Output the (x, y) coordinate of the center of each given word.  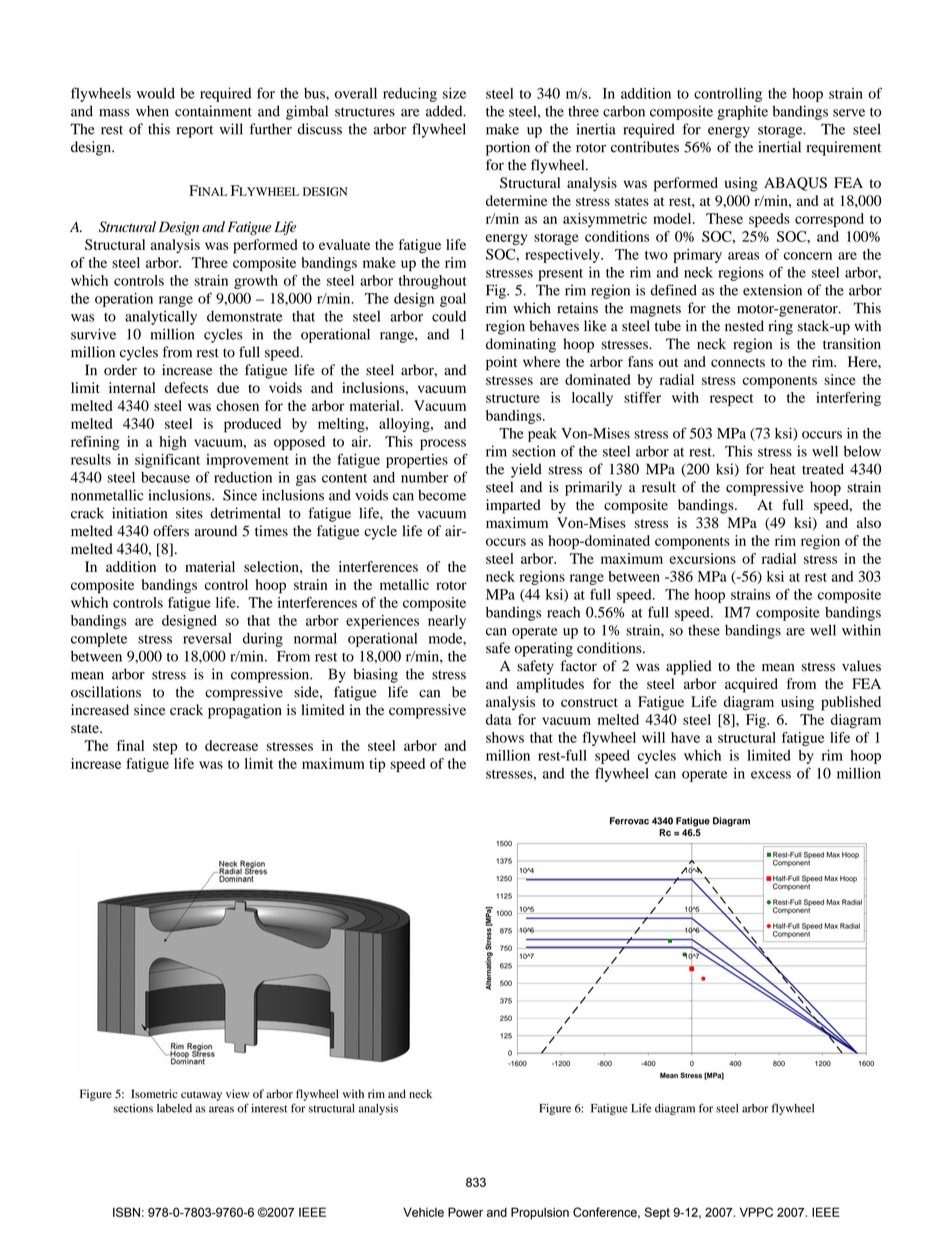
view (237, 1093)
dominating (521, 345)
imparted (513, 506)
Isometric (154, 1094)
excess (771, 775)
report (195, 131)
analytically (161, 317)
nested (744, 326)
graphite (742, 112)
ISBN (126, 1212)
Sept (657, 1213)
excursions (702, 558)
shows (505, 737)
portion (508, 148)
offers (171, 531)
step (165, 748)
